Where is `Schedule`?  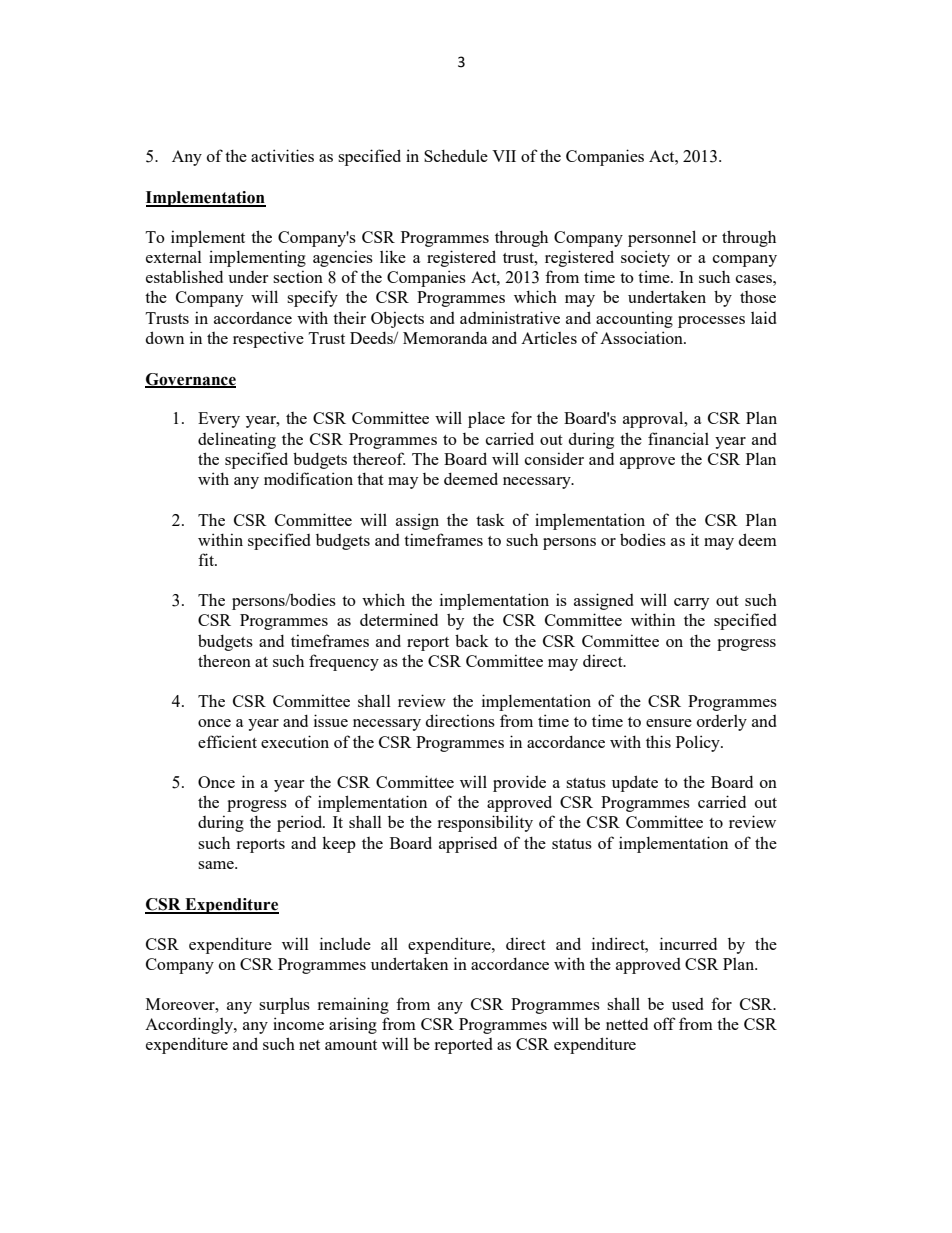 Schedule is located at coordinates (456, 155).
